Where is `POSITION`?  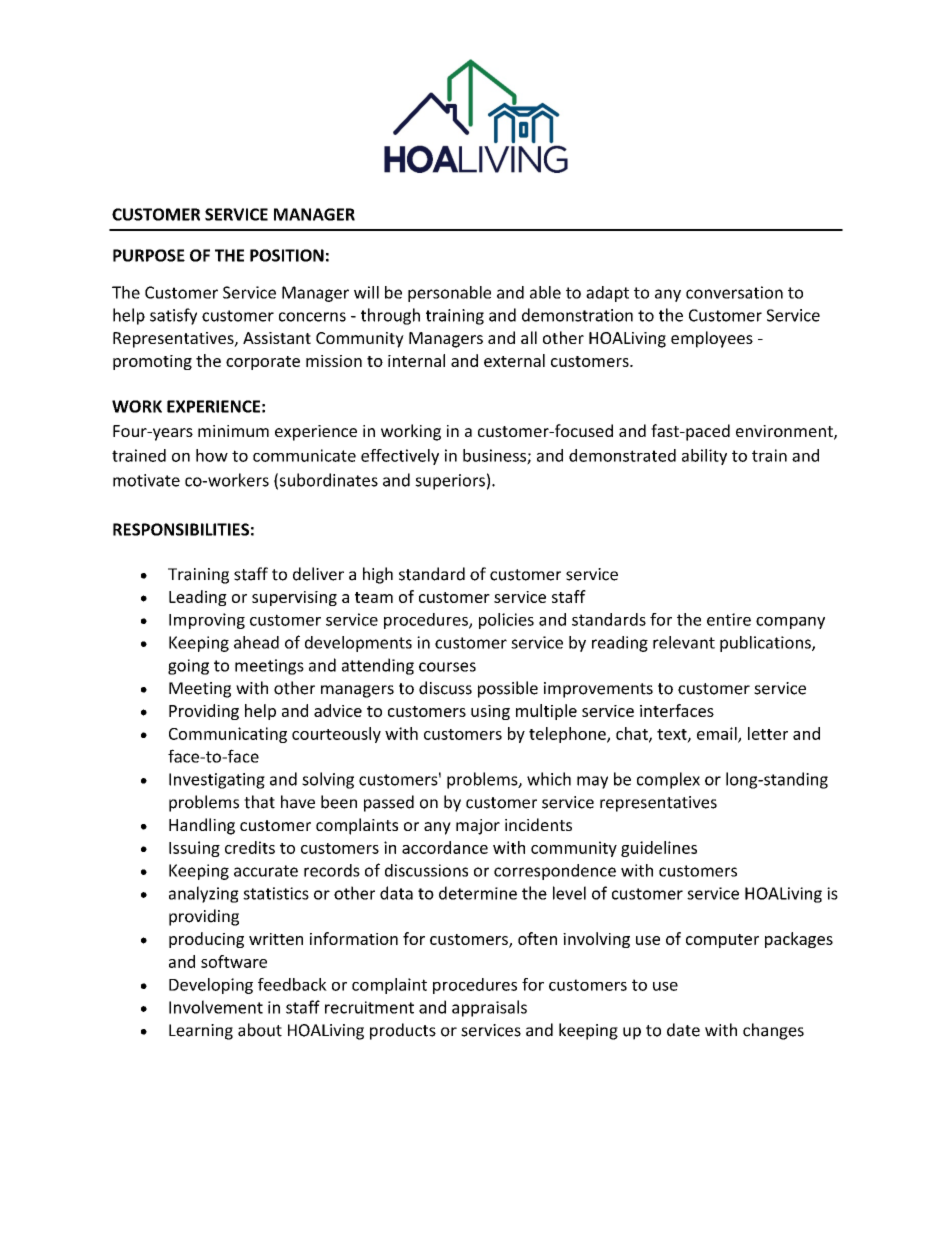
POSITION is located at coordinates (287, 255).
